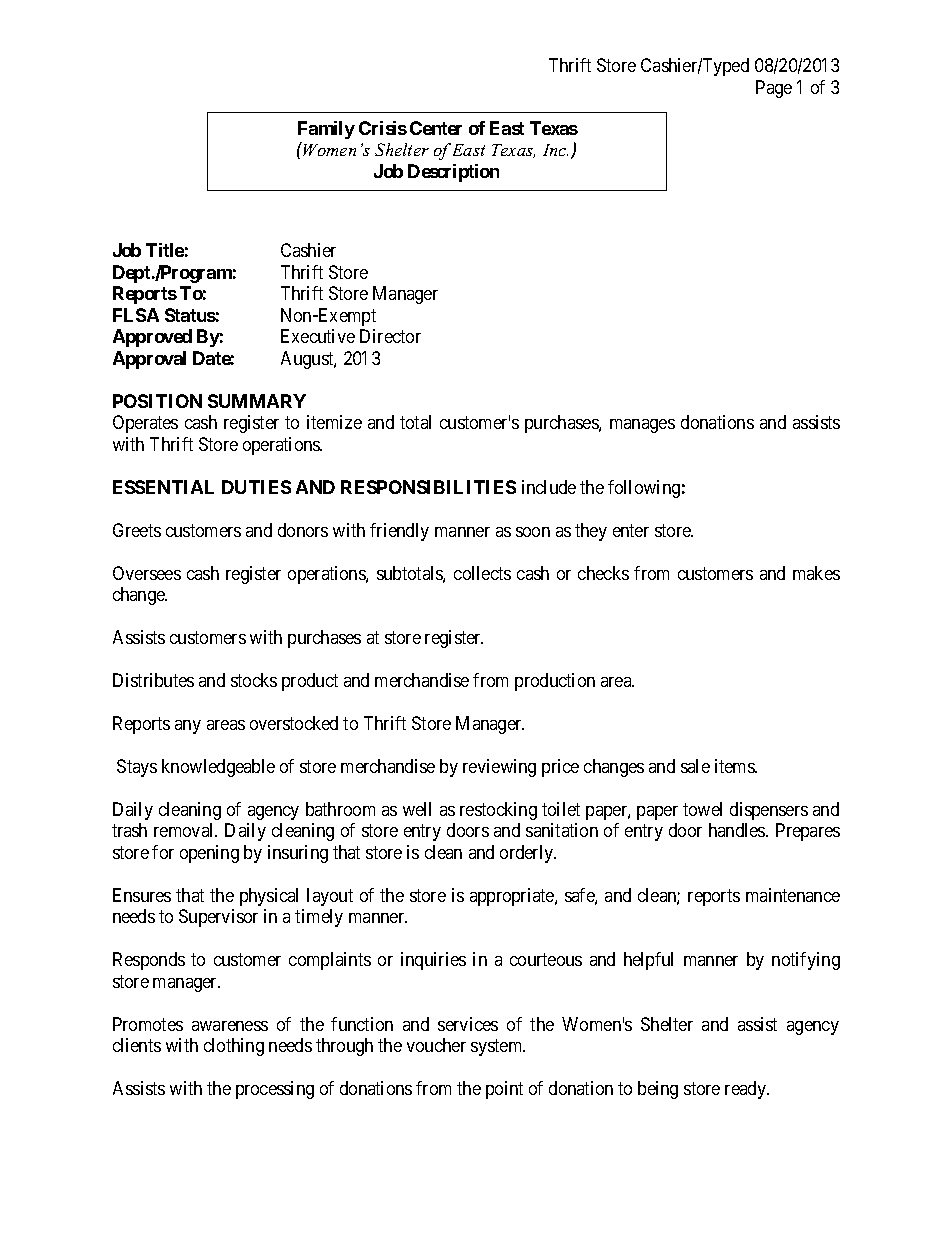 The image size is (952, 1233). I want to click on Status, so click(190, 315).
